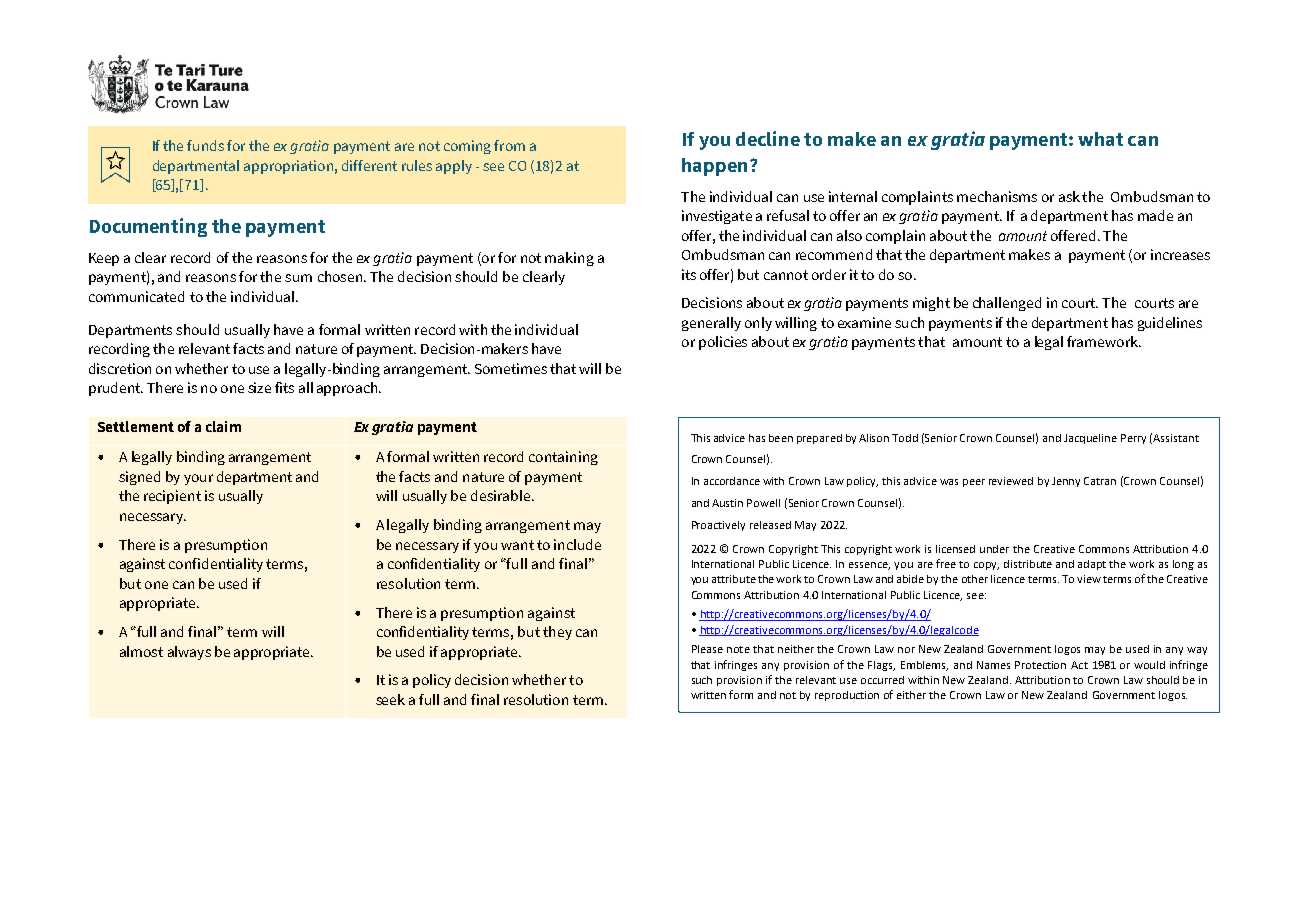 Image resolution: width=1308 pixels, height=924 pixels. What do you see at coordinates (189, 653) in the image?
I see `always` at bounding box center [189, 653].
